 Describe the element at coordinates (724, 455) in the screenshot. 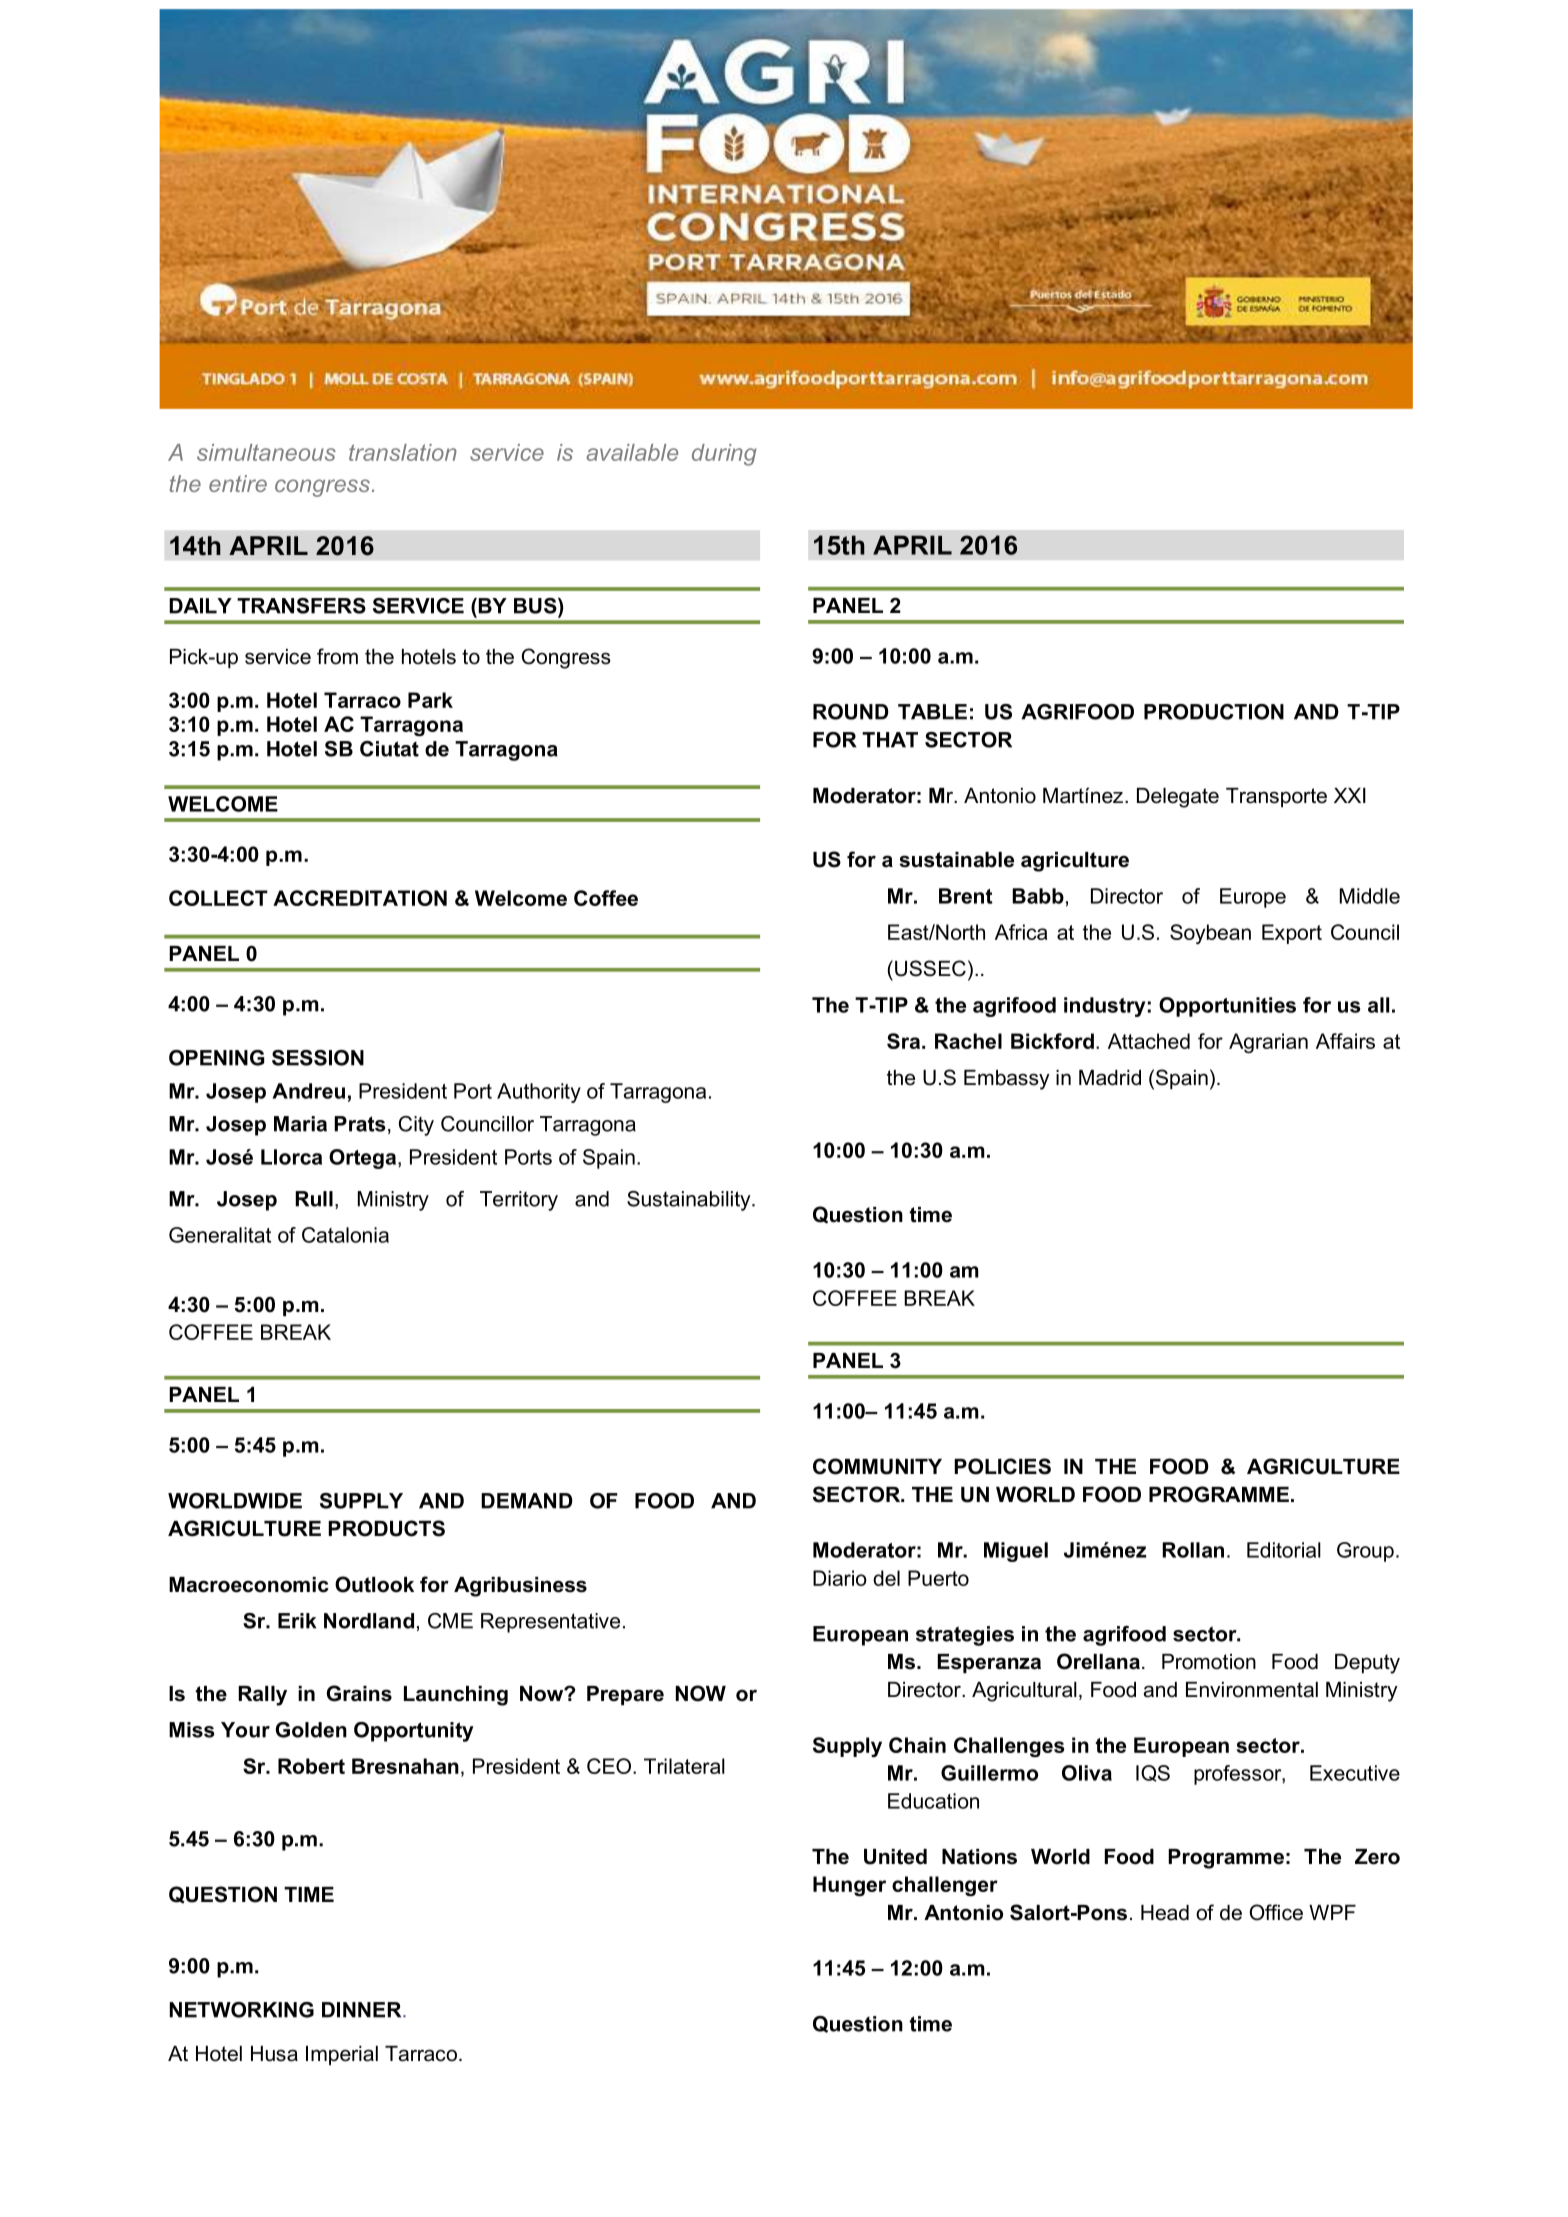

I see `during` at that location.
